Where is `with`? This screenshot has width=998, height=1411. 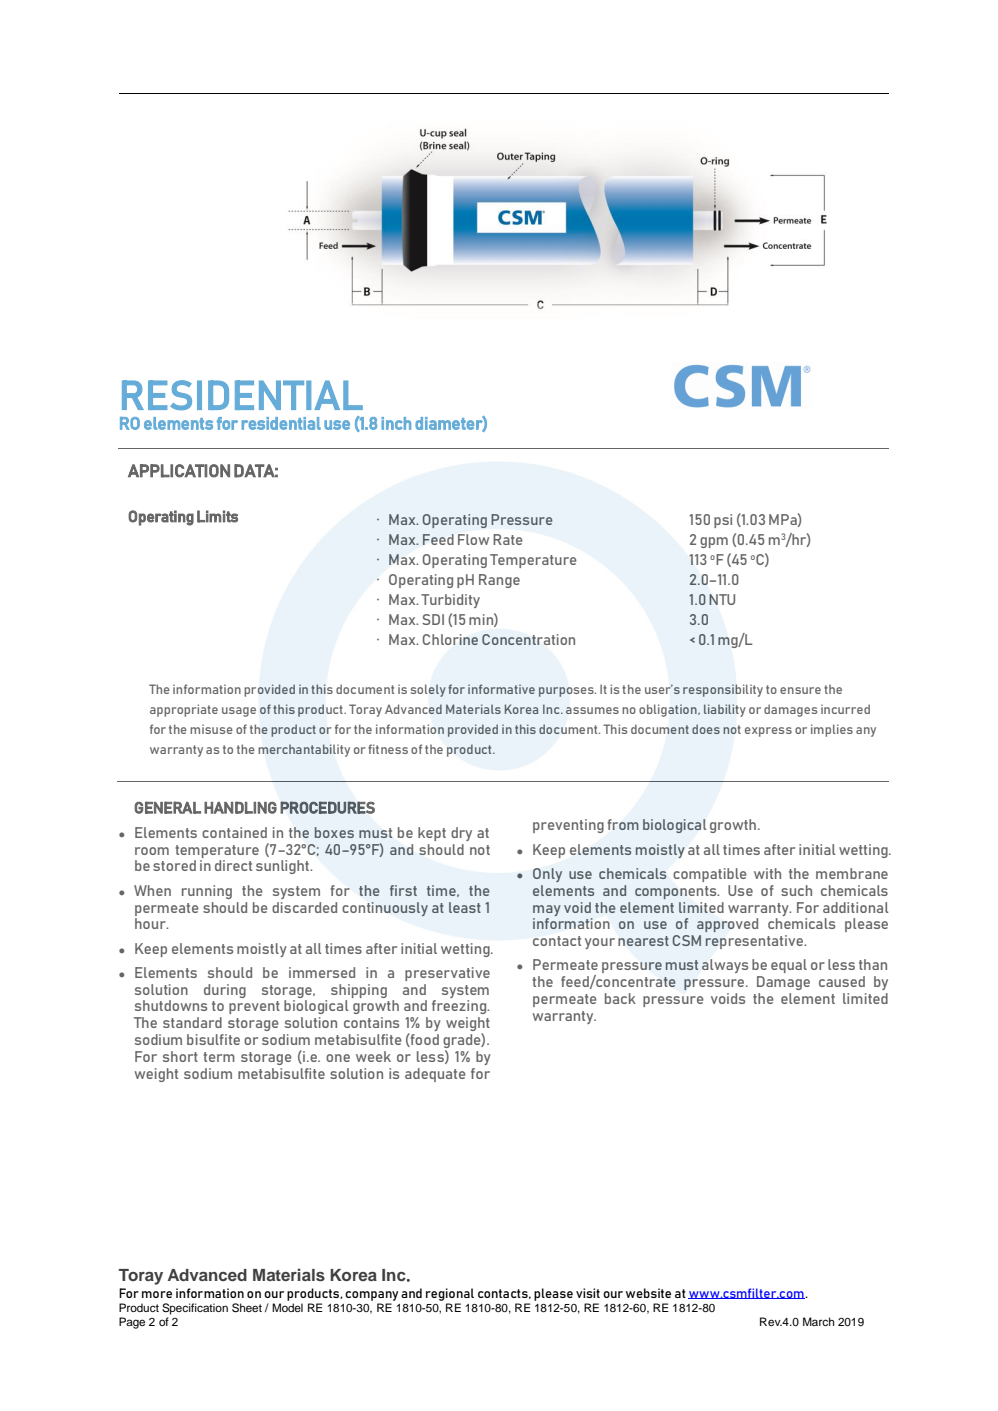 with is located at coordinates (767, 873).
